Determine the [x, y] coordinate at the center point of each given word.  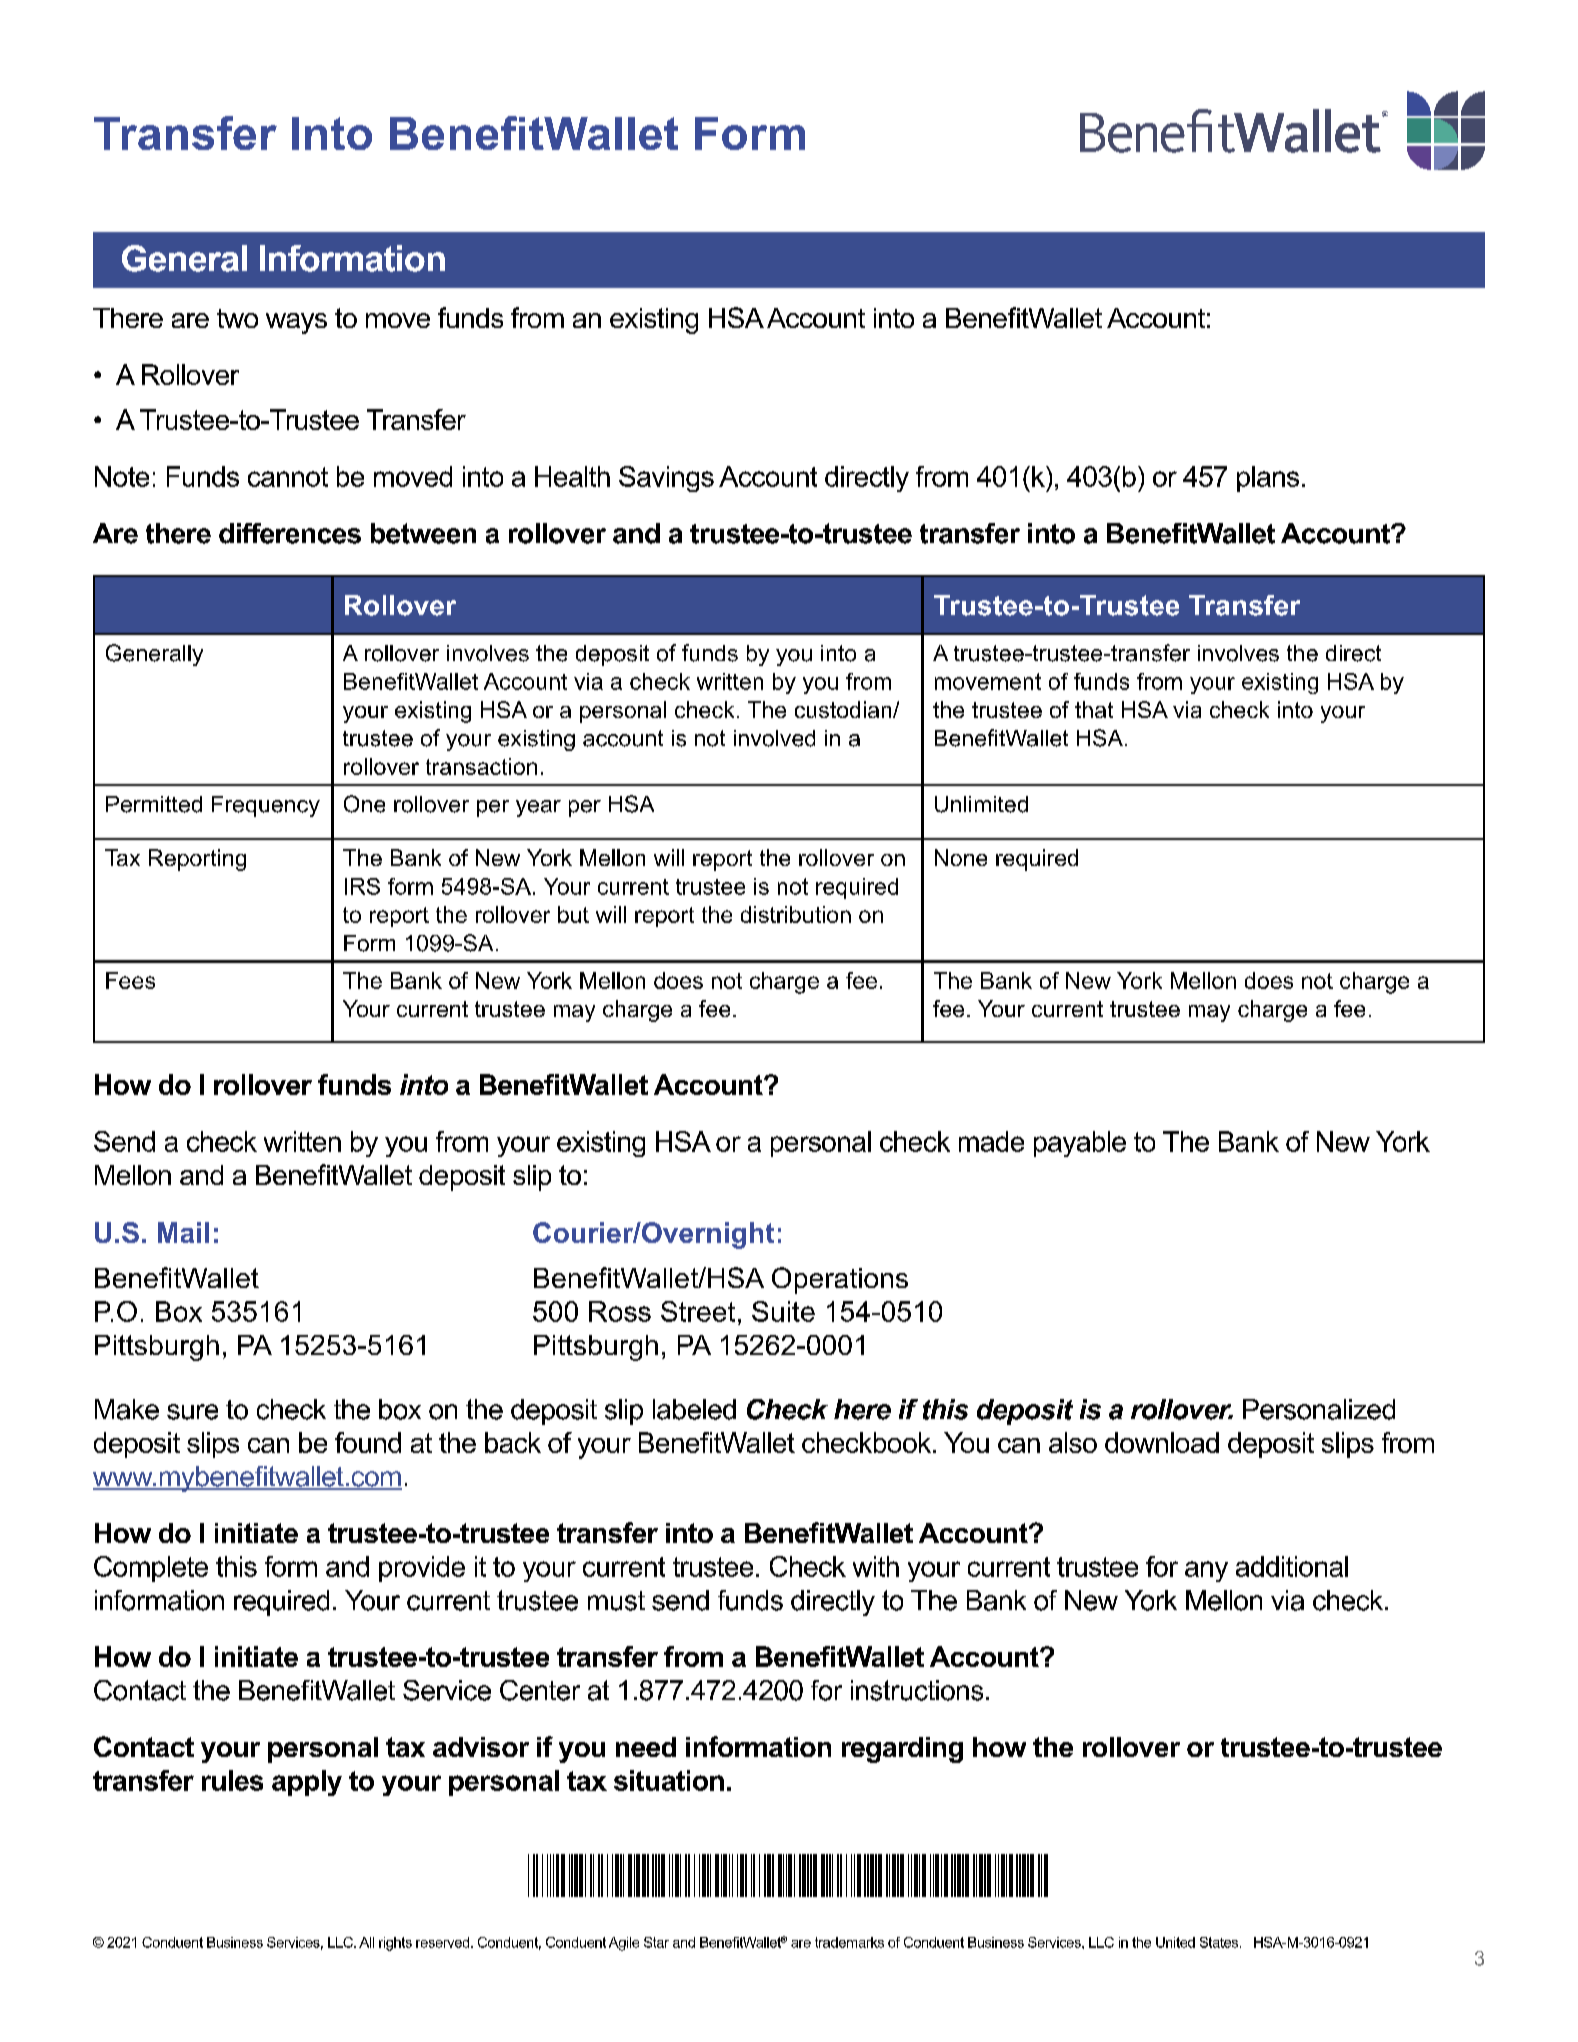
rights [395, 1944]
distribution [796, 914]
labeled [694, 1409]
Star [656, 1942]
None [961, 857]
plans [1268, 479]
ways [296, 323]
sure [192, 1412]
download [1162, 1442]
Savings [666, 479]
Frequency [266, 806]
